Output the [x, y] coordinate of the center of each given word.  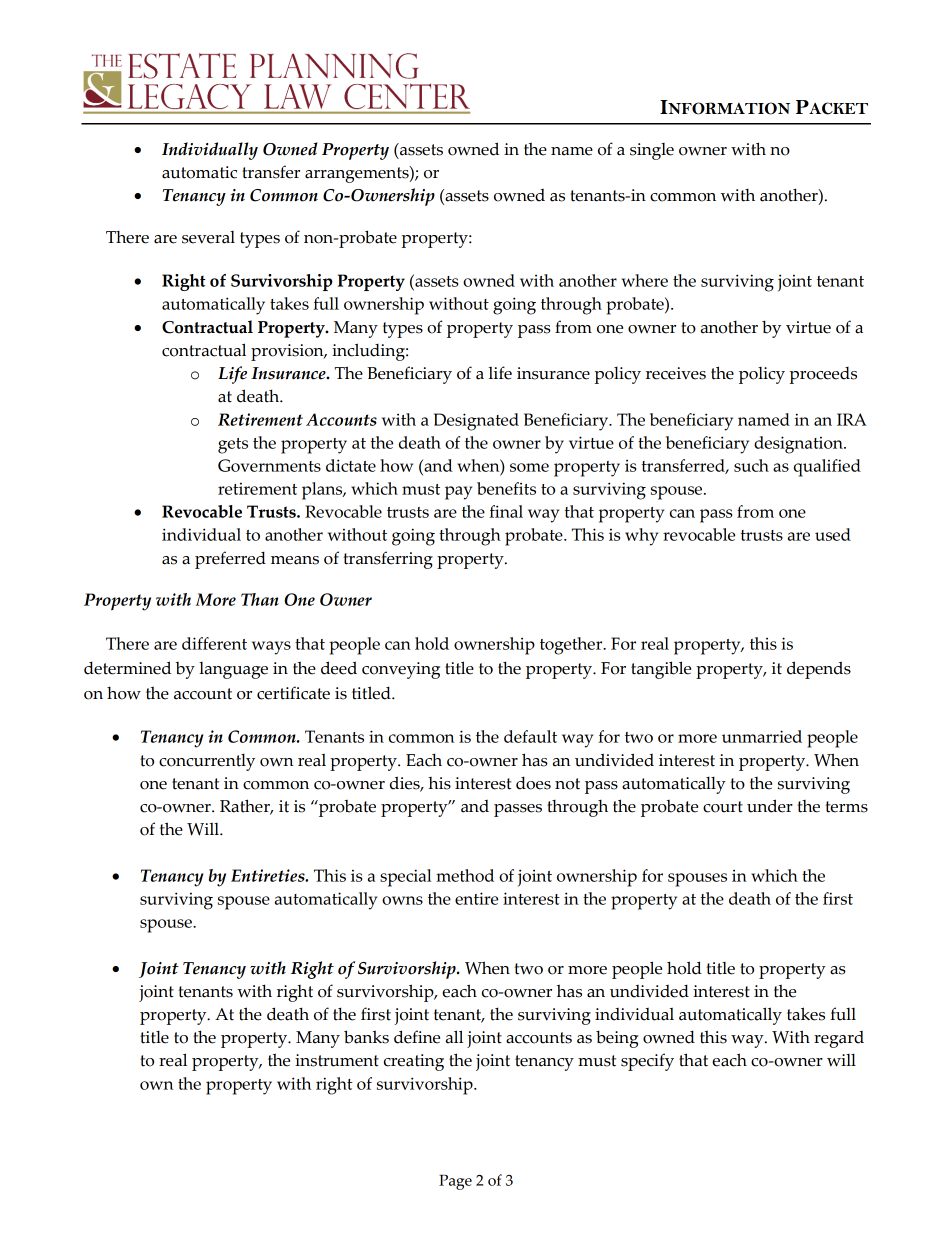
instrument [337, 1060]
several [208, 237]
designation [799, 445]
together [572, 646]
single [652, 151]
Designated [476, 422]
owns [402, 900]
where [645, 280]
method [465, 875]
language [233, 670]
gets [233, 446]
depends [819, 670]
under [770, 806]
